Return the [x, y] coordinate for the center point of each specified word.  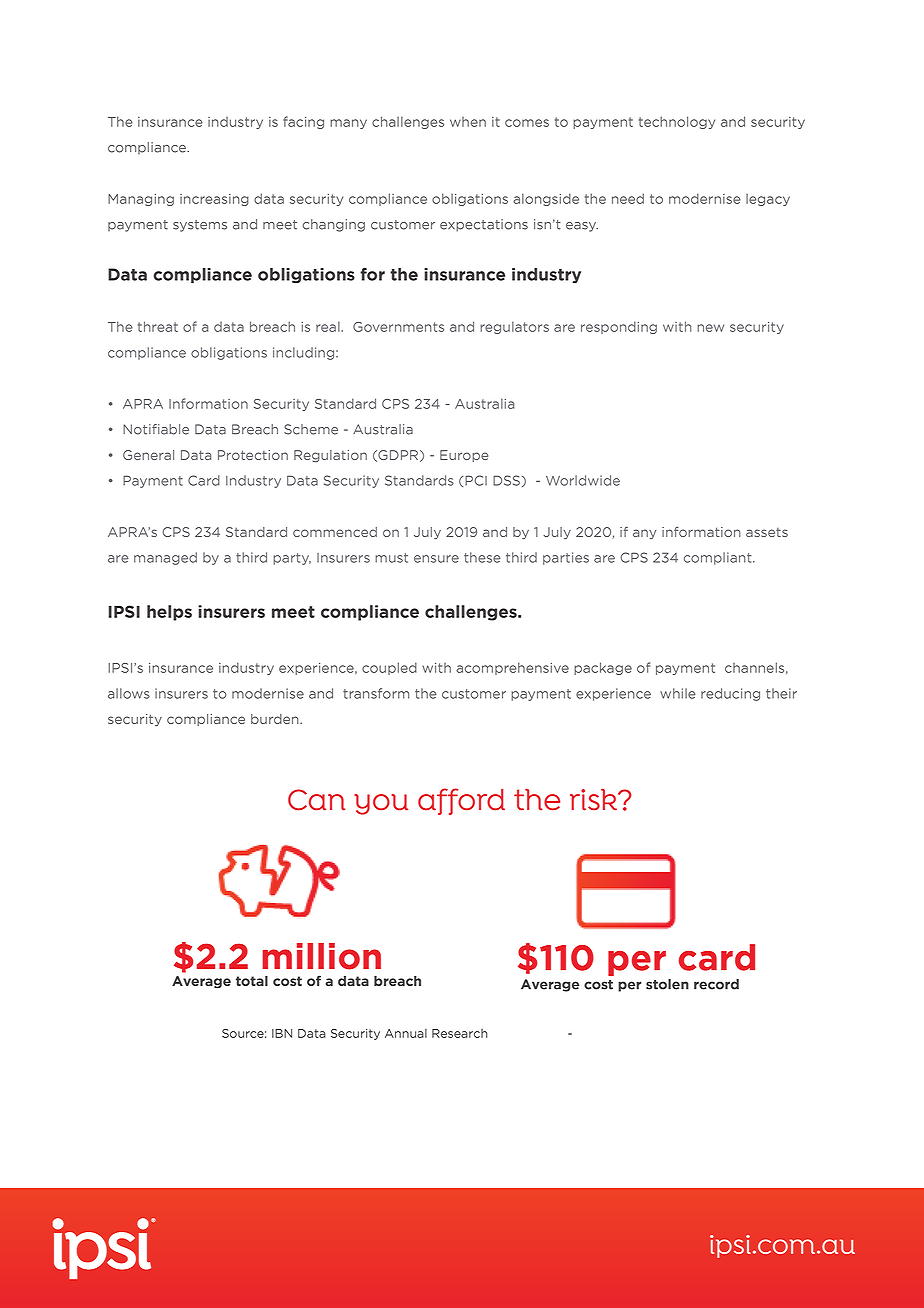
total [252, 980]
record [716, 984]
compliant [719, 558]
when [468, 122]
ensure [436, 559]
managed [165, 558]
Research [460, 1033]
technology [677, 122]
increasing [214, 200]
